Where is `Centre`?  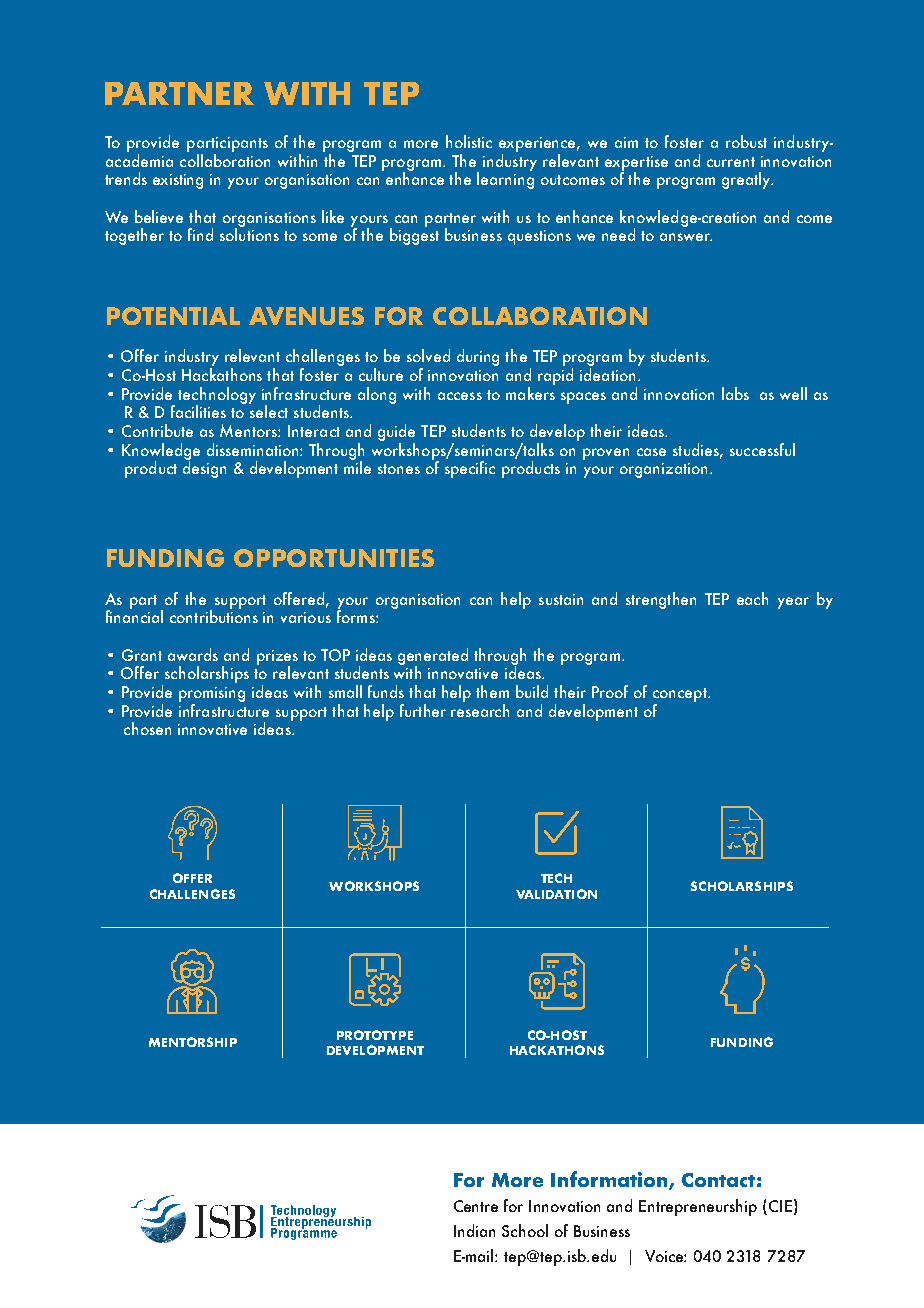 Centre is located at coordinates (476, 1206).
